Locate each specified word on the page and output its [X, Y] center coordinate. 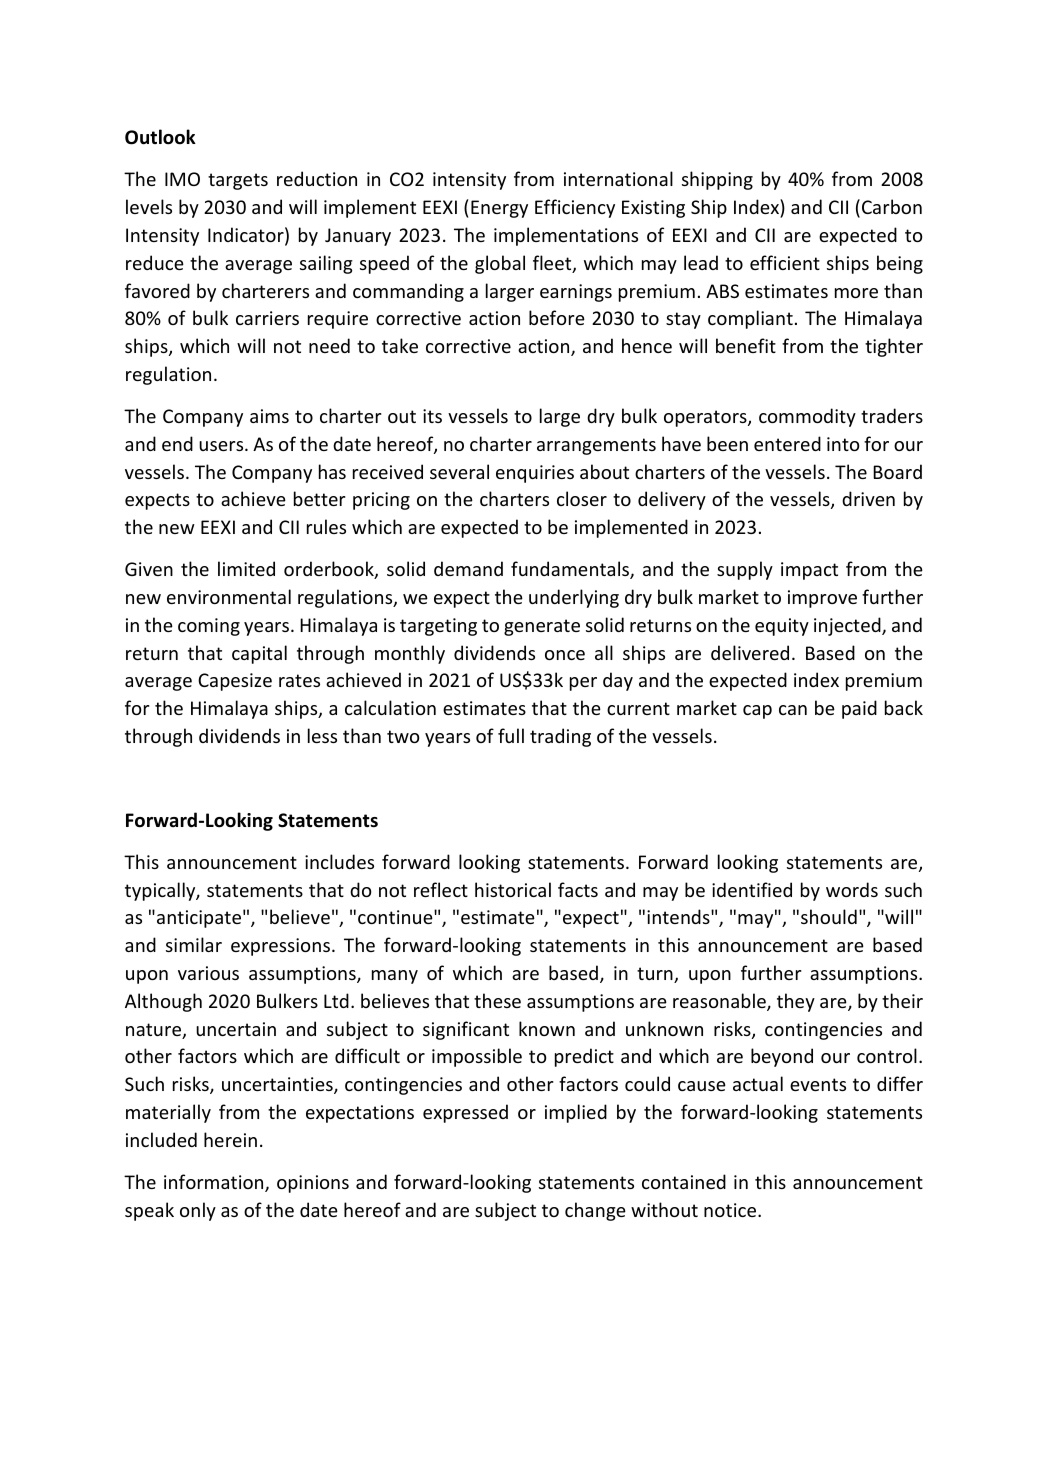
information [215, 1183]
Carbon [892, 206]
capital [259, 654]
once [565, 655]
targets [238, 181]
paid [859, 709]
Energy [499, 209]
